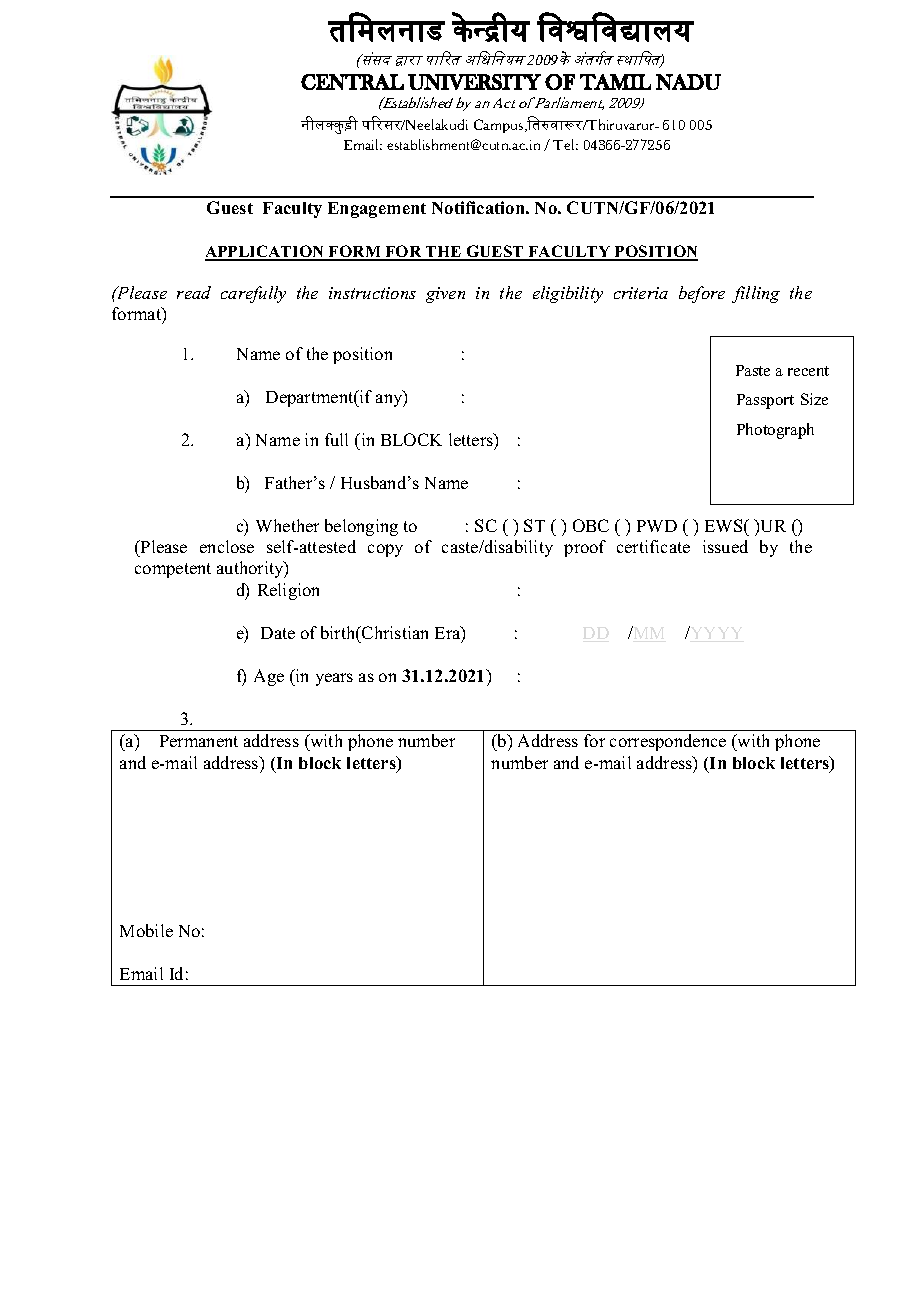  What do you see at coordinates (725, 546) in the screenshot?
I see `issued` at bounding box center [725, 546].
